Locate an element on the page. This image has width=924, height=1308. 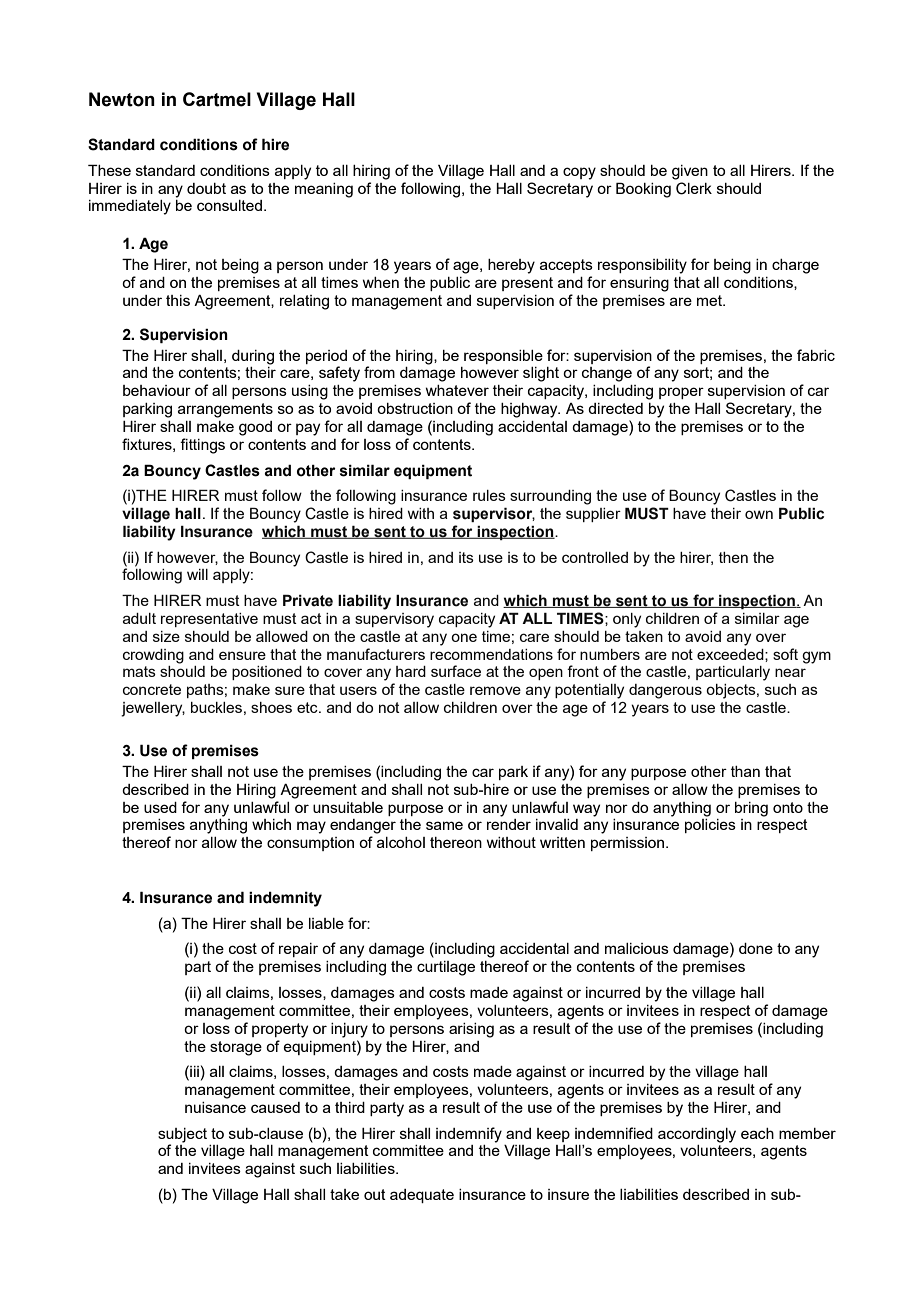
copy is located at coordinates (579, 173).
